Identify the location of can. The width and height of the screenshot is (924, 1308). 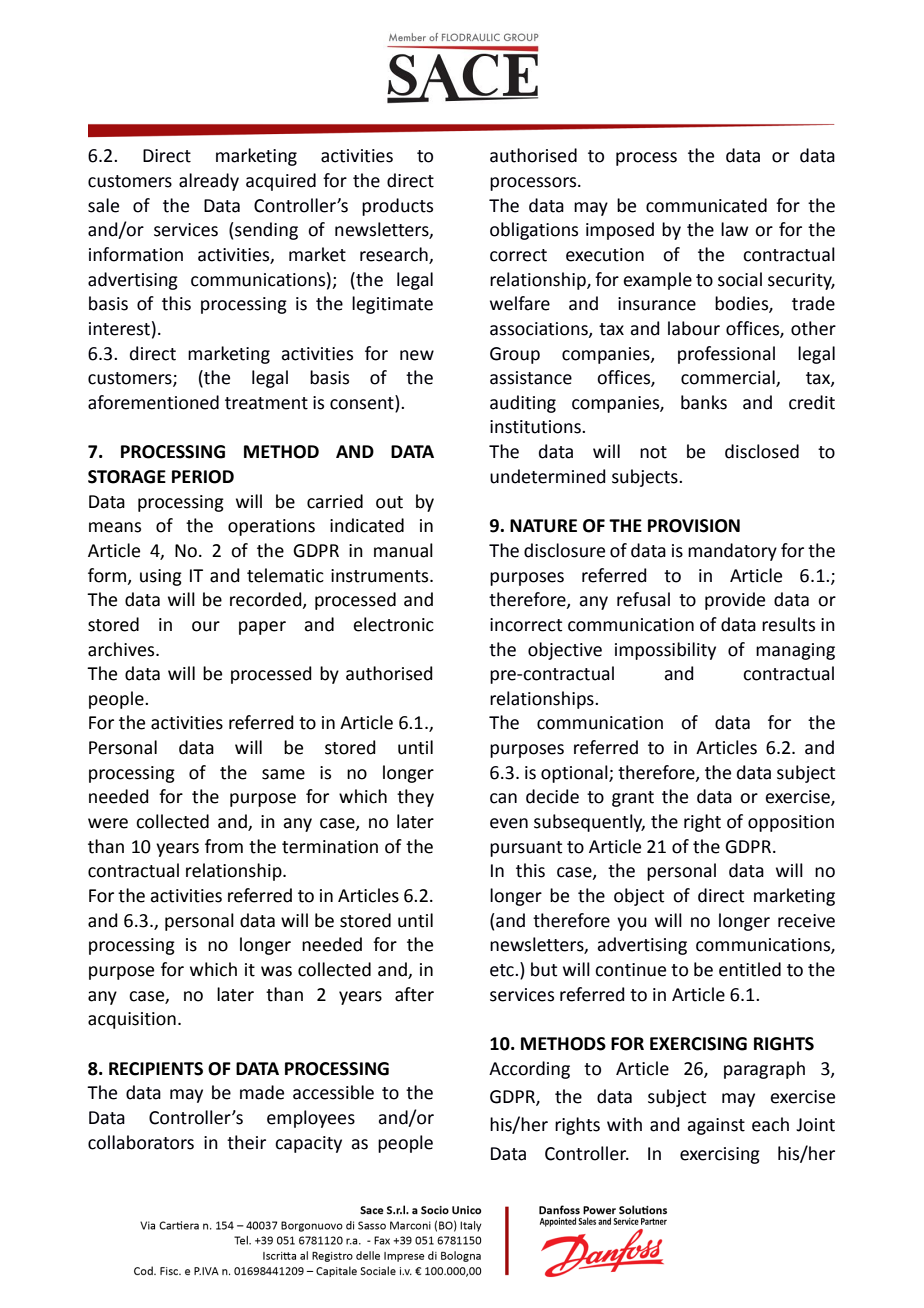
(503, 798).
